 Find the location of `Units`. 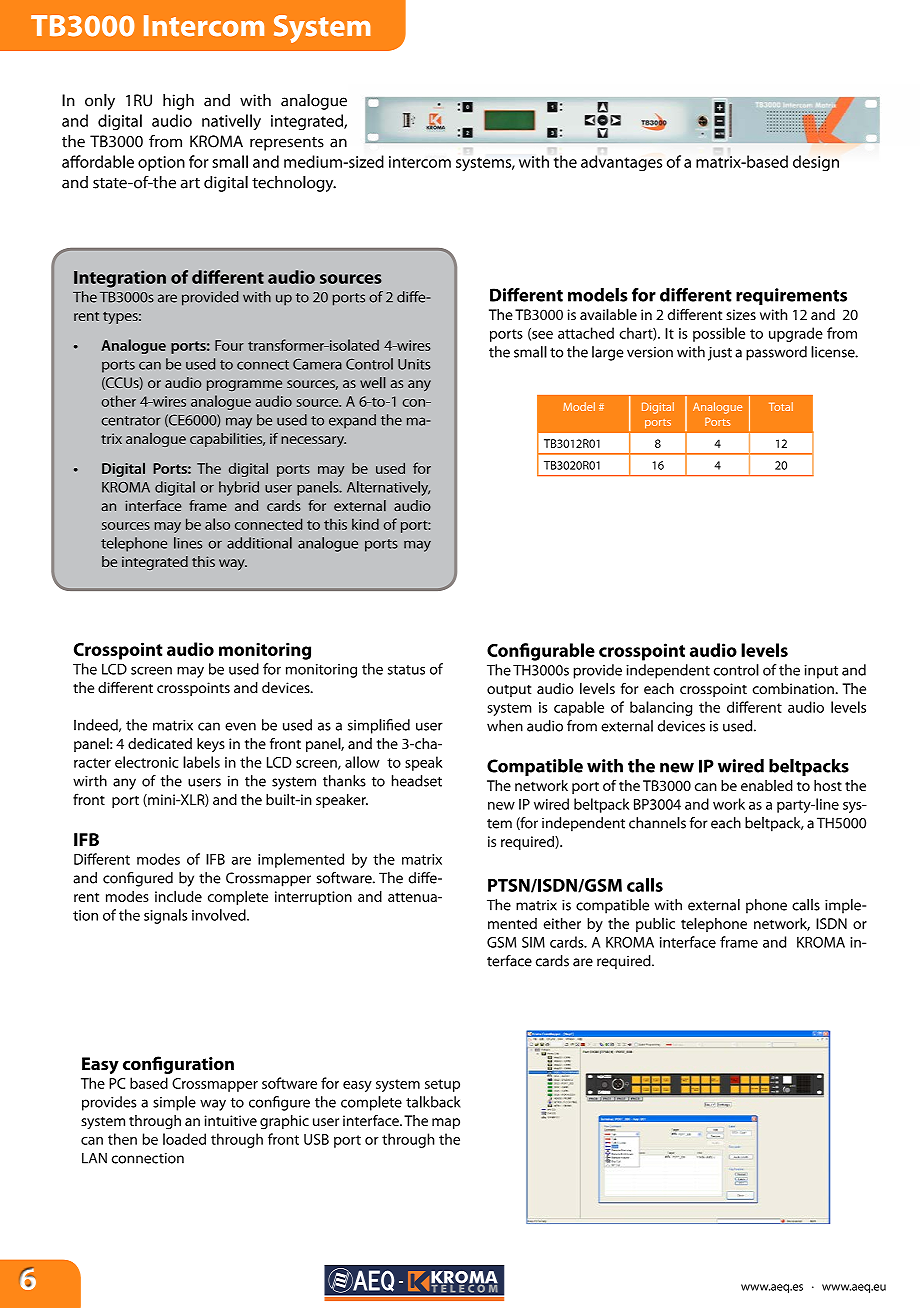

Units is located at coordinates (414, 364).
